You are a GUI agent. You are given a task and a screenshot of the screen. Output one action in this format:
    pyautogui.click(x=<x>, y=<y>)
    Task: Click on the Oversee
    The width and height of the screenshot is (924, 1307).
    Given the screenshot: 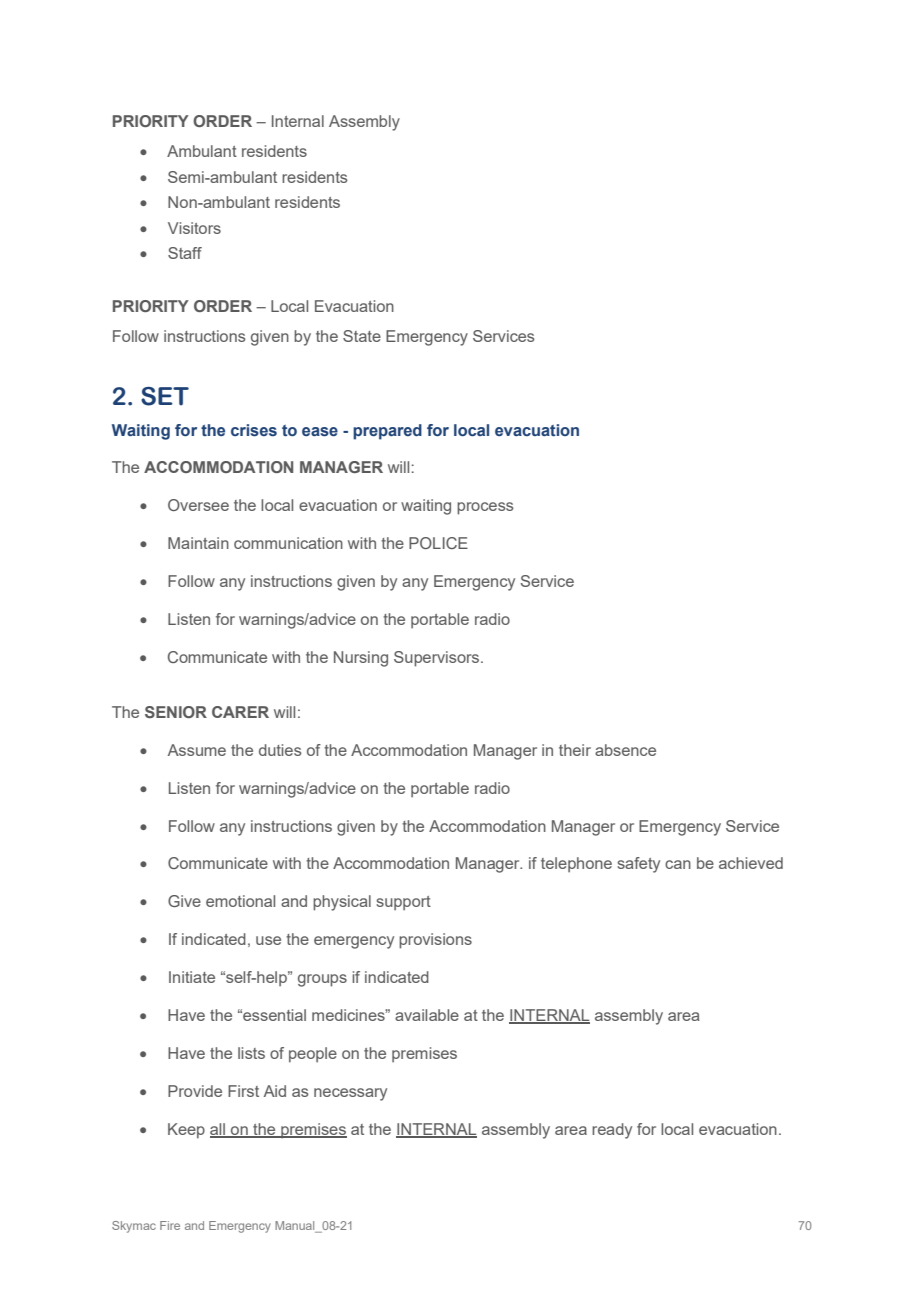 What is the action you would take?
    pyautogui.click(x=198, y=505)
